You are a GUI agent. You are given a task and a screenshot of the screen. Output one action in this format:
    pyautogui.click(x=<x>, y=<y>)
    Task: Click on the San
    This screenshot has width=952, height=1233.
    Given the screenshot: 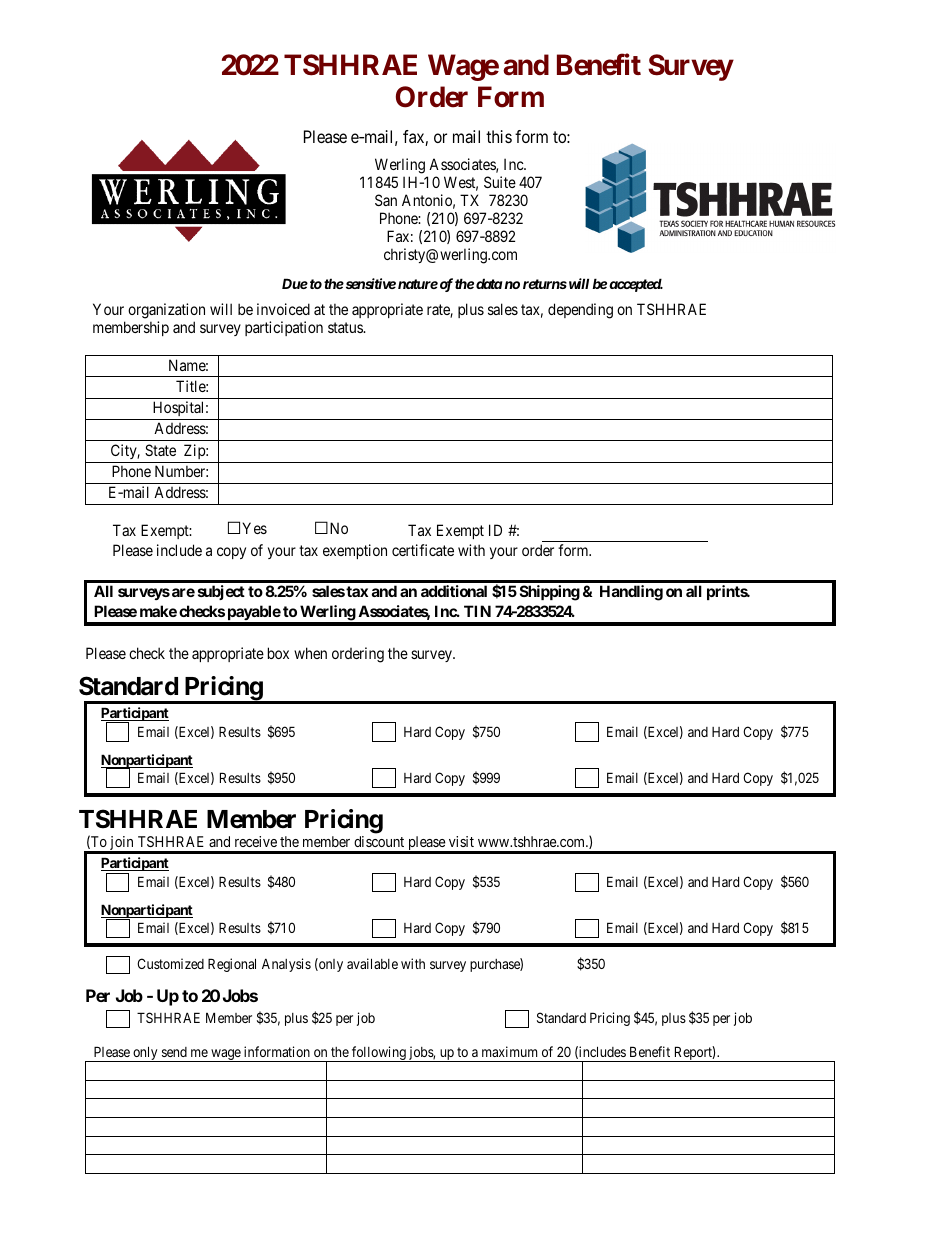 What is the action you would take?
    pyautogui.click(x=386, y=200)
